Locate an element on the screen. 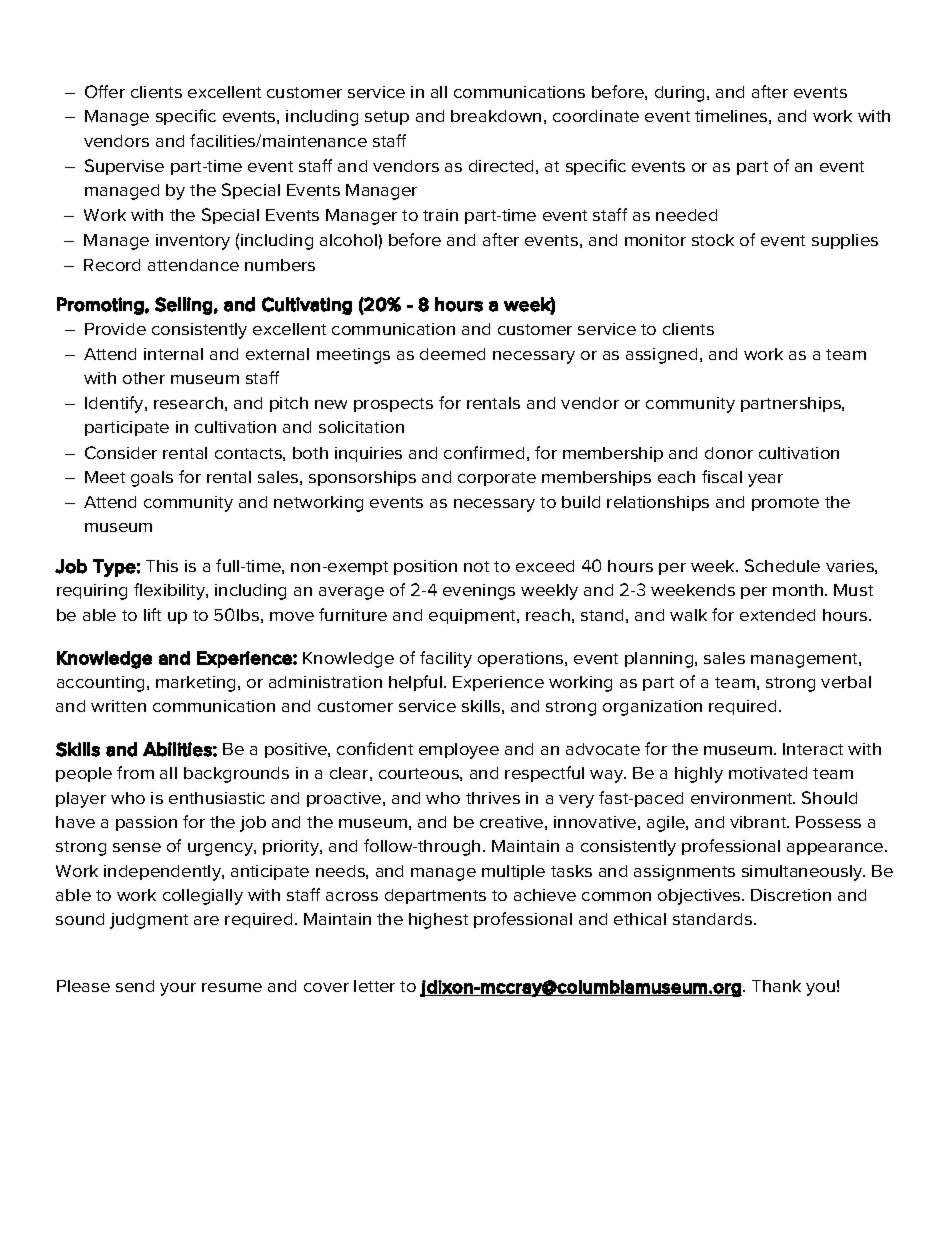  your is located at coordinates (178, 989).
